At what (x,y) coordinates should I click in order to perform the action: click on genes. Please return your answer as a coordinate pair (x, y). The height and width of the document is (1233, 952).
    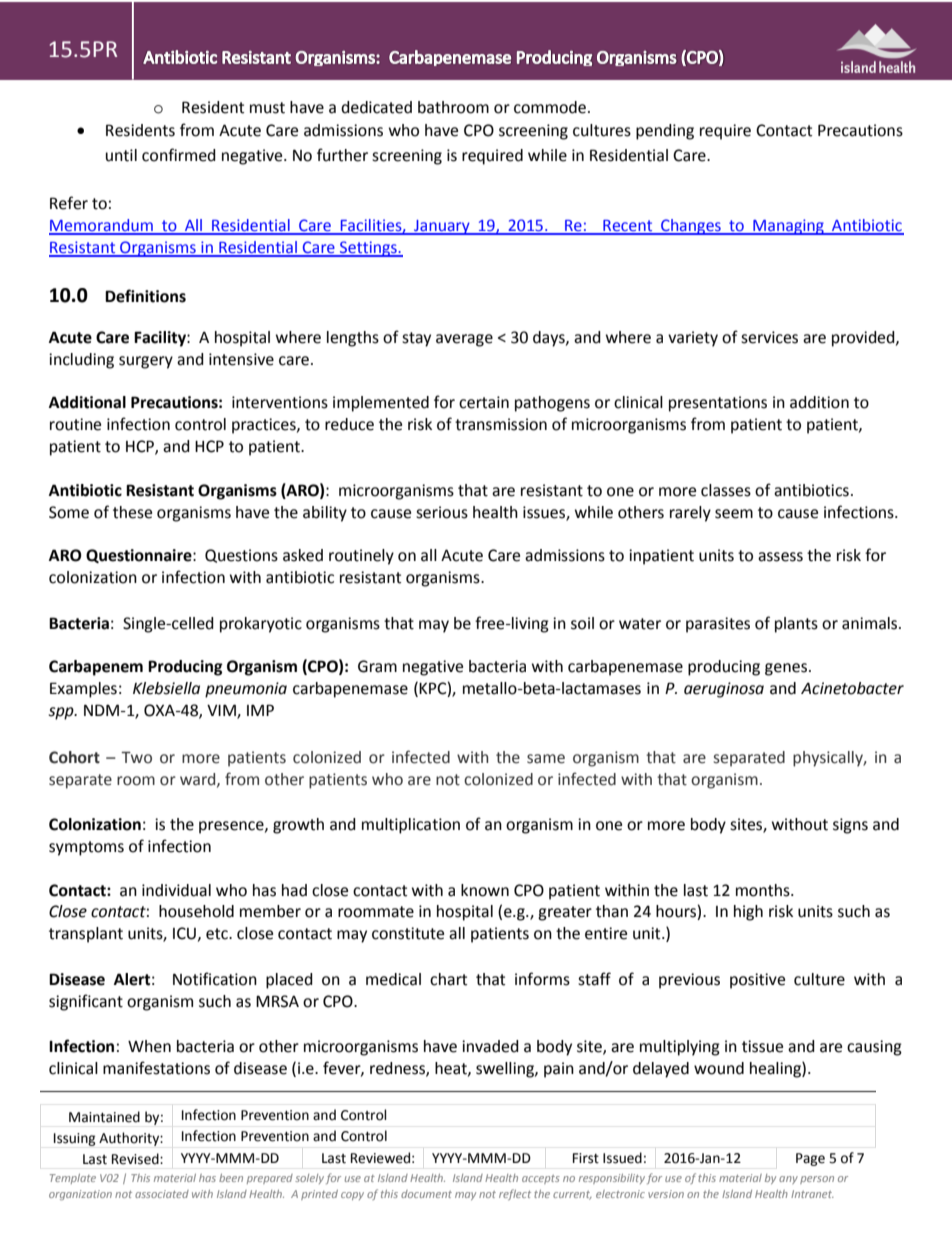
    Looking at the image, I should click on (787, 669).
